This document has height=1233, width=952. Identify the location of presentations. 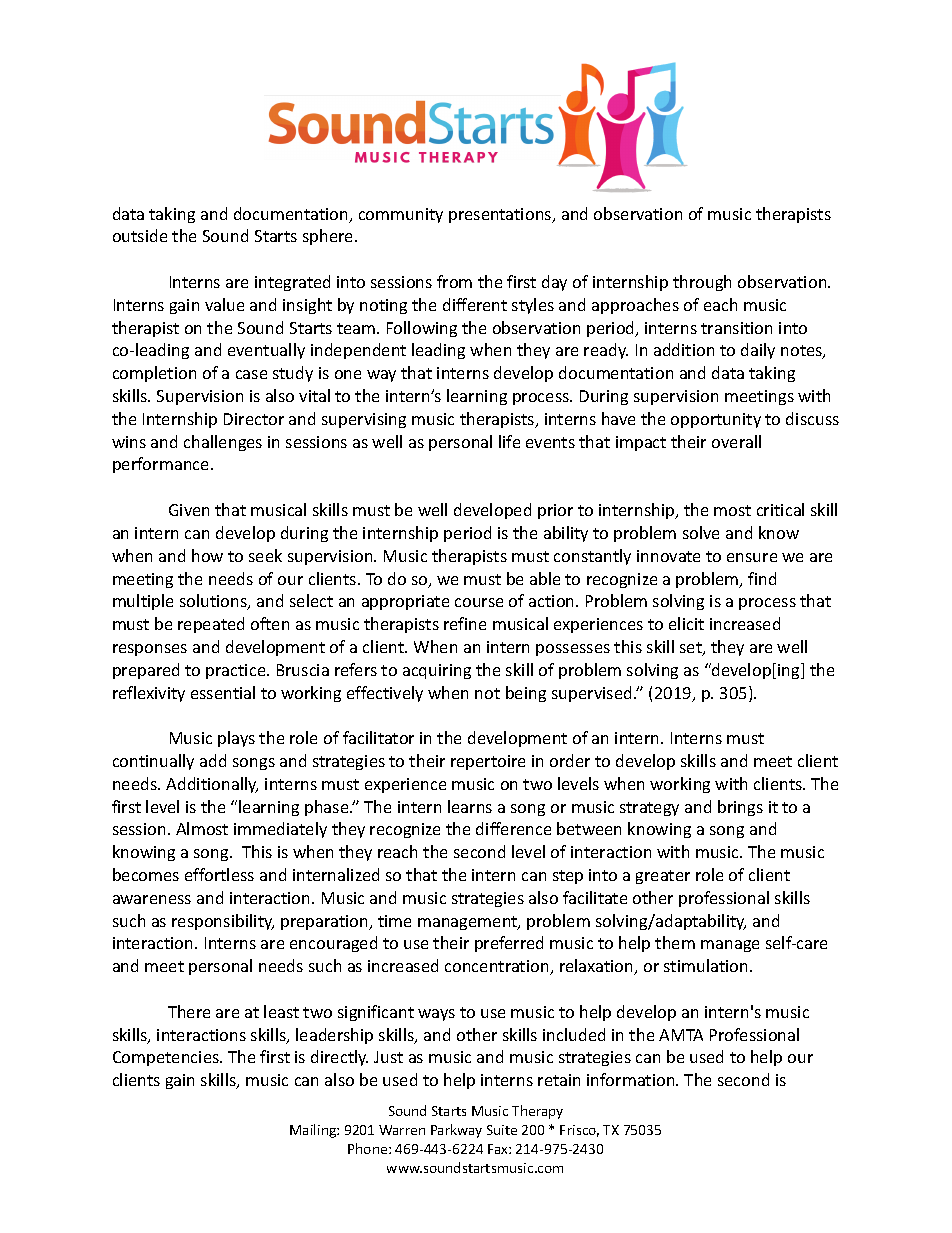
(501, 215).
